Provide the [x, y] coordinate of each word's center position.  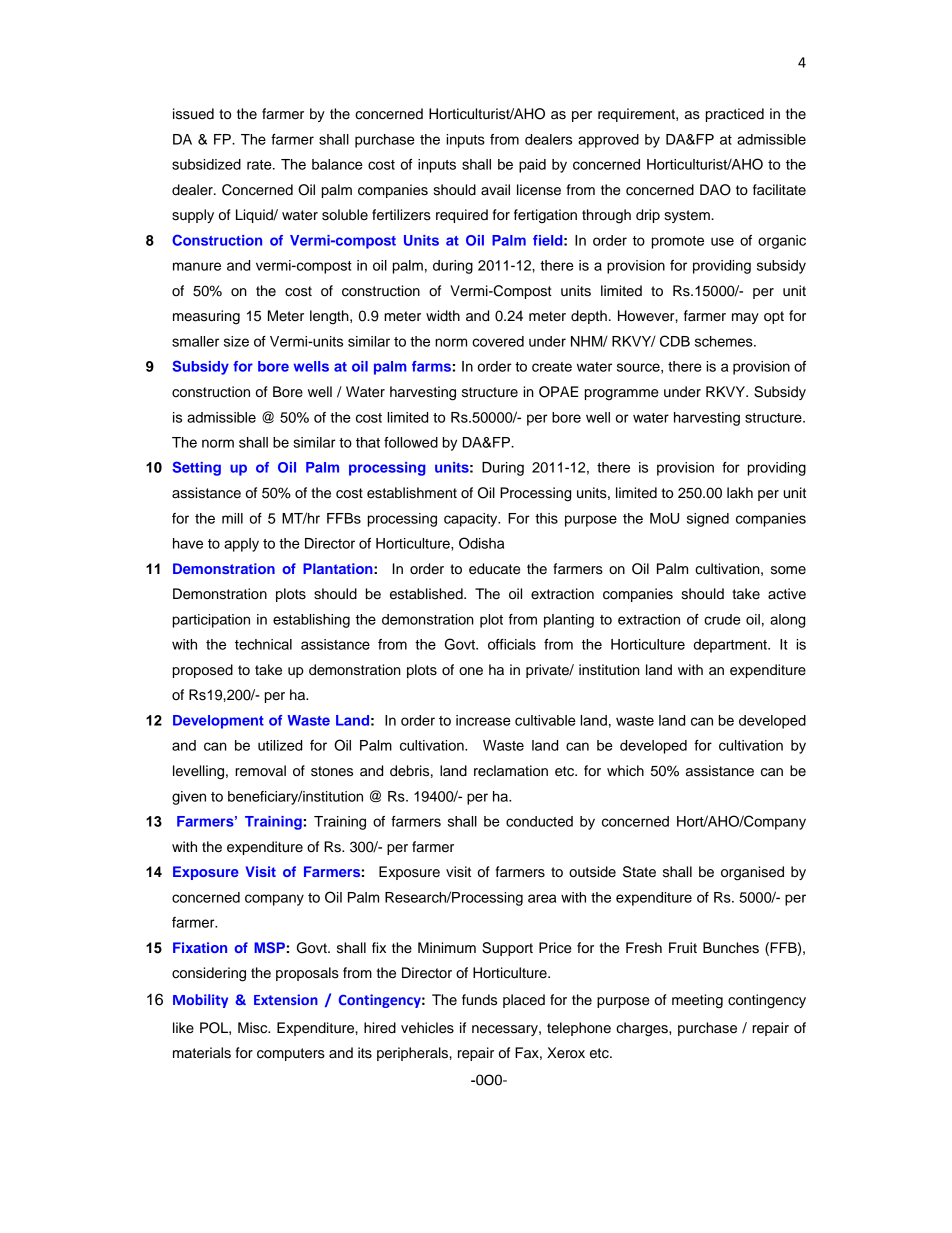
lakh [740, 492]
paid [532, 166]
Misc [254, 1028]
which [625, 771]
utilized [280, 745]
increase [483, 720]
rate [260, 165]
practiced [735, 115]
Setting [196, 468]
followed [411, 442]
